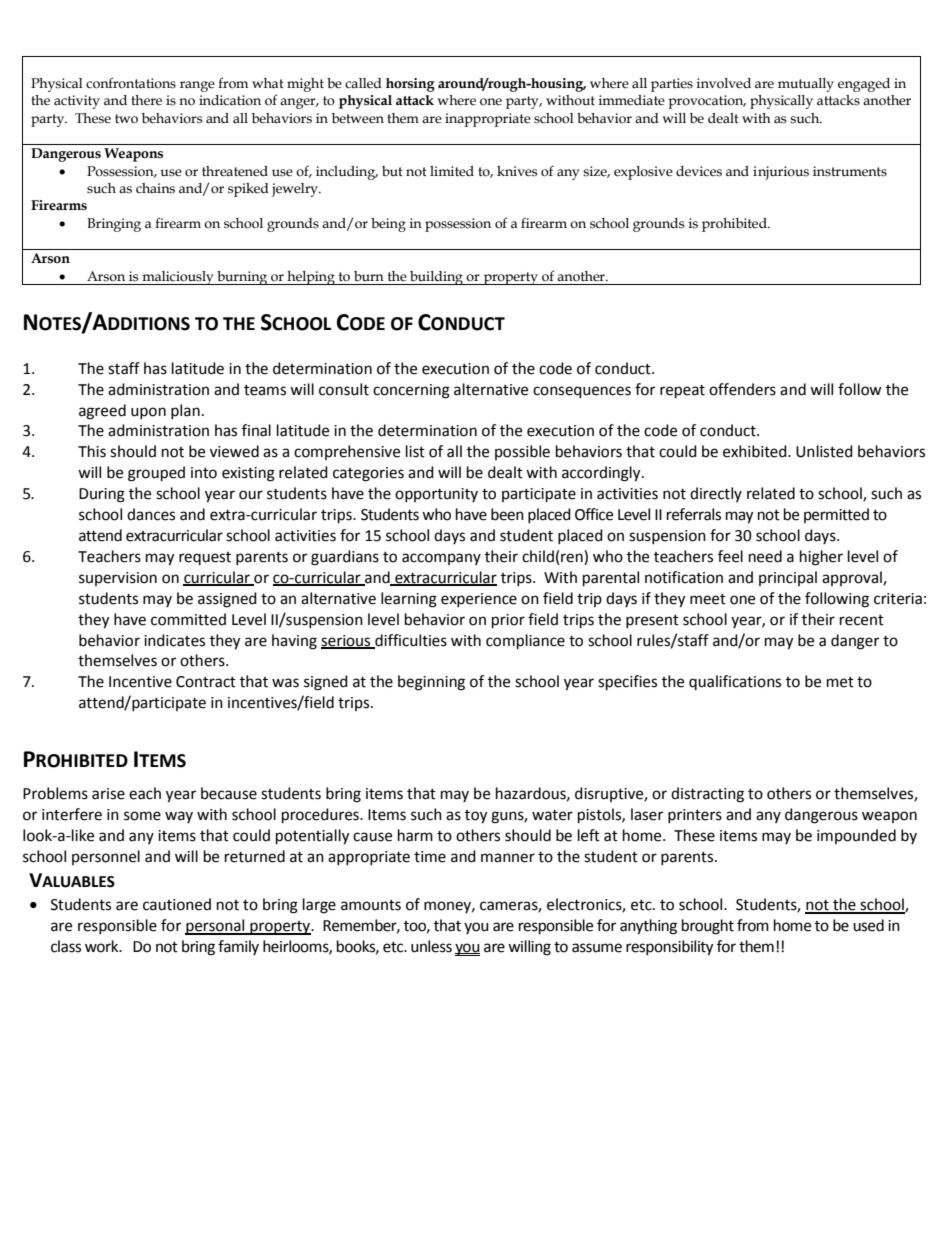  I want to click on mutually, so click(806, 85).
